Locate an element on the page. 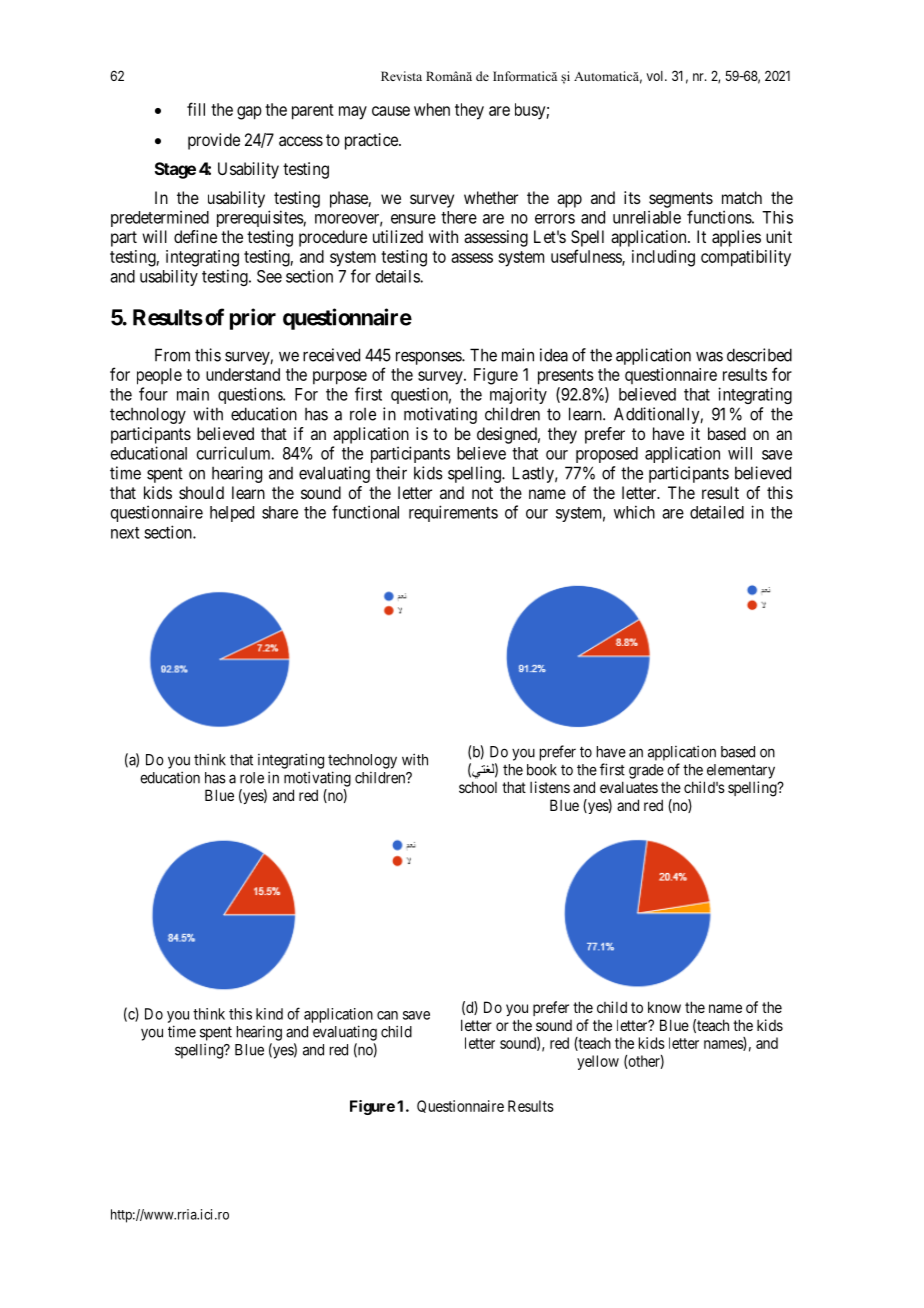  book is located at coordinates (542, 770).
